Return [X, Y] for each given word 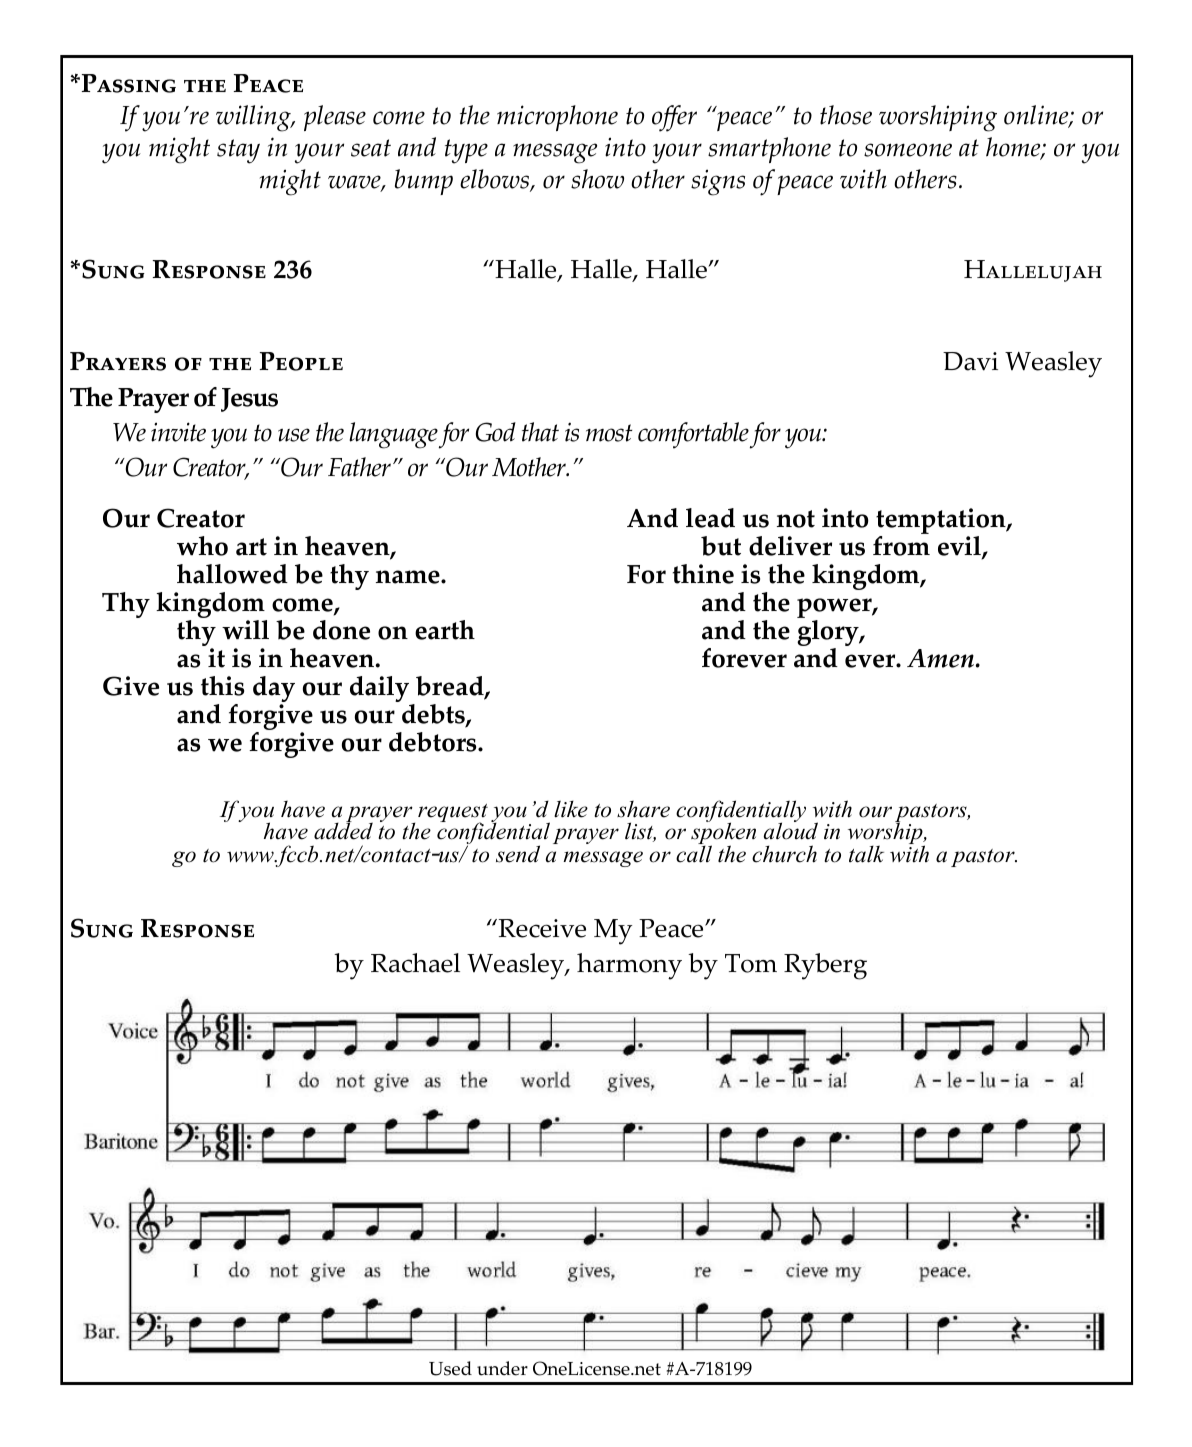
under [502, 1368]
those [846, 115]
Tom [751, 963]
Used [450, 1368]
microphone [557, 118]
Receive [542, 928]
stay [238, 151]
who [202, 546]
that [540, 432]
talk [866, 854]
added [343, 830]
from [901, 546]
